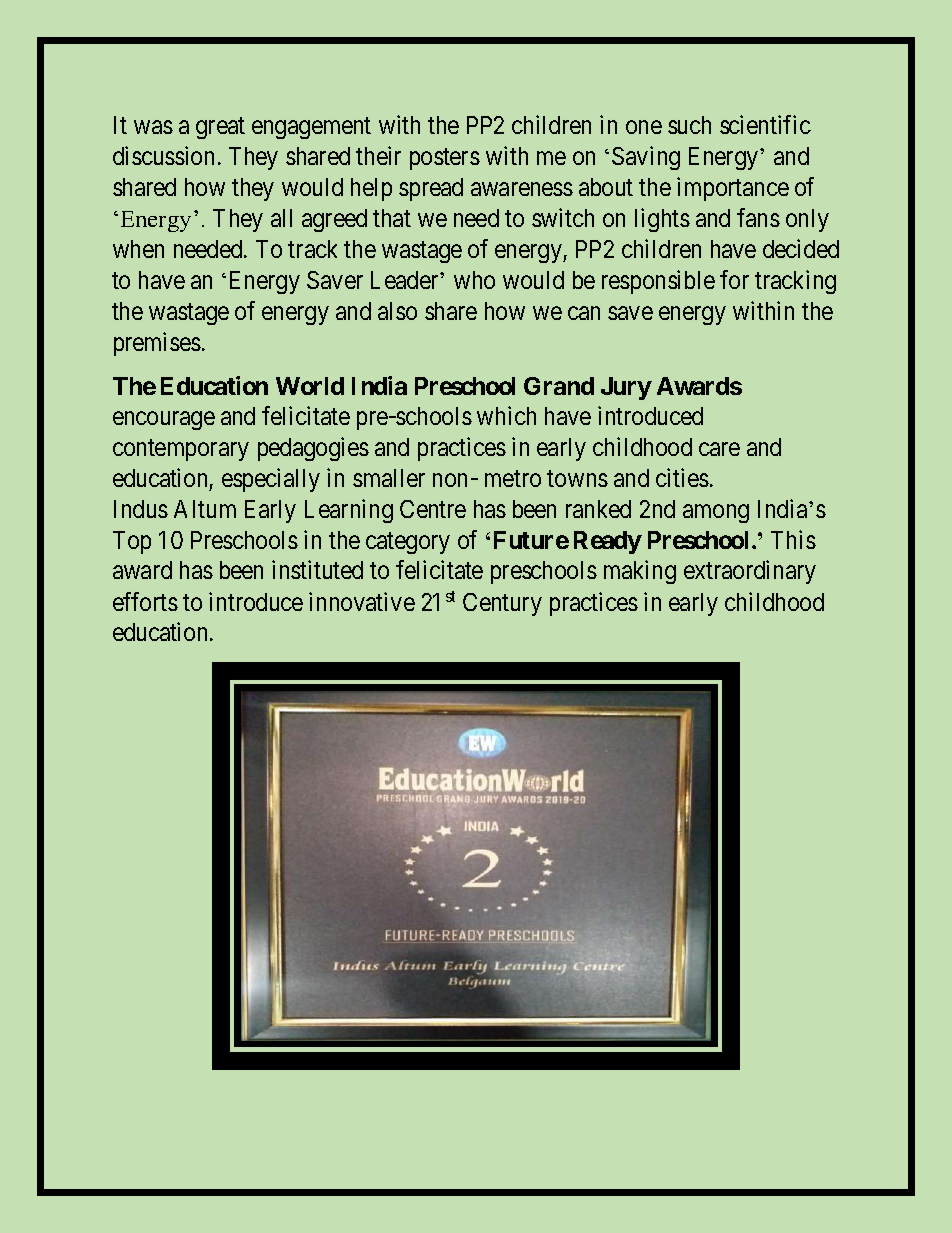  I want to click on posters, so click(445, 159).
